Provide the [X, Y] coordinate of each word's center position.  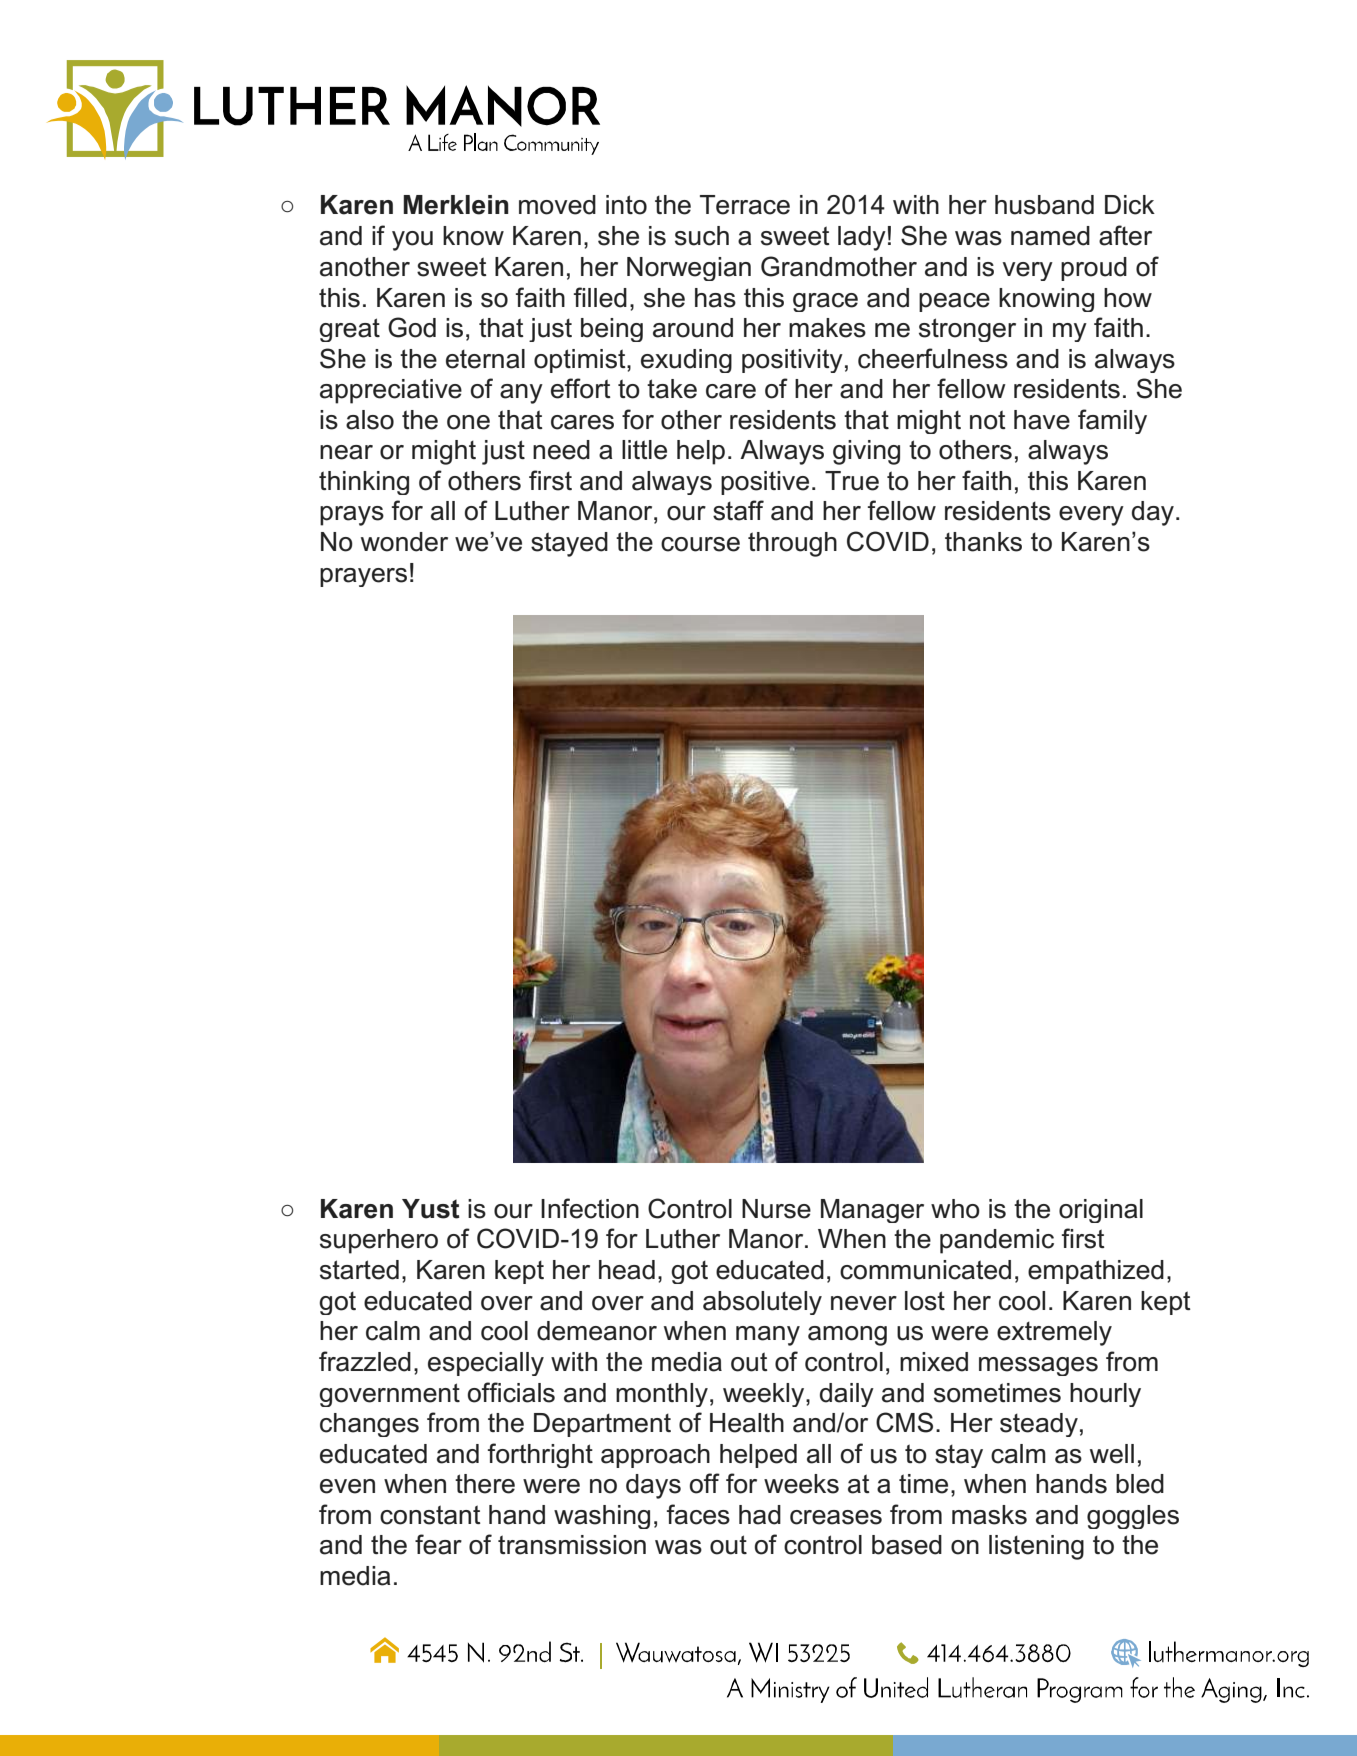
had [760, 1515]
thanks [983, 542]
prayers [363, 577]
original [1101, 1211]
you [412, 241]
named [1050, 236]
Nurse [776, 1209]
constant [430, 1515]
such [702, 236]
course [700, 544]
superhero [379, 1241]
